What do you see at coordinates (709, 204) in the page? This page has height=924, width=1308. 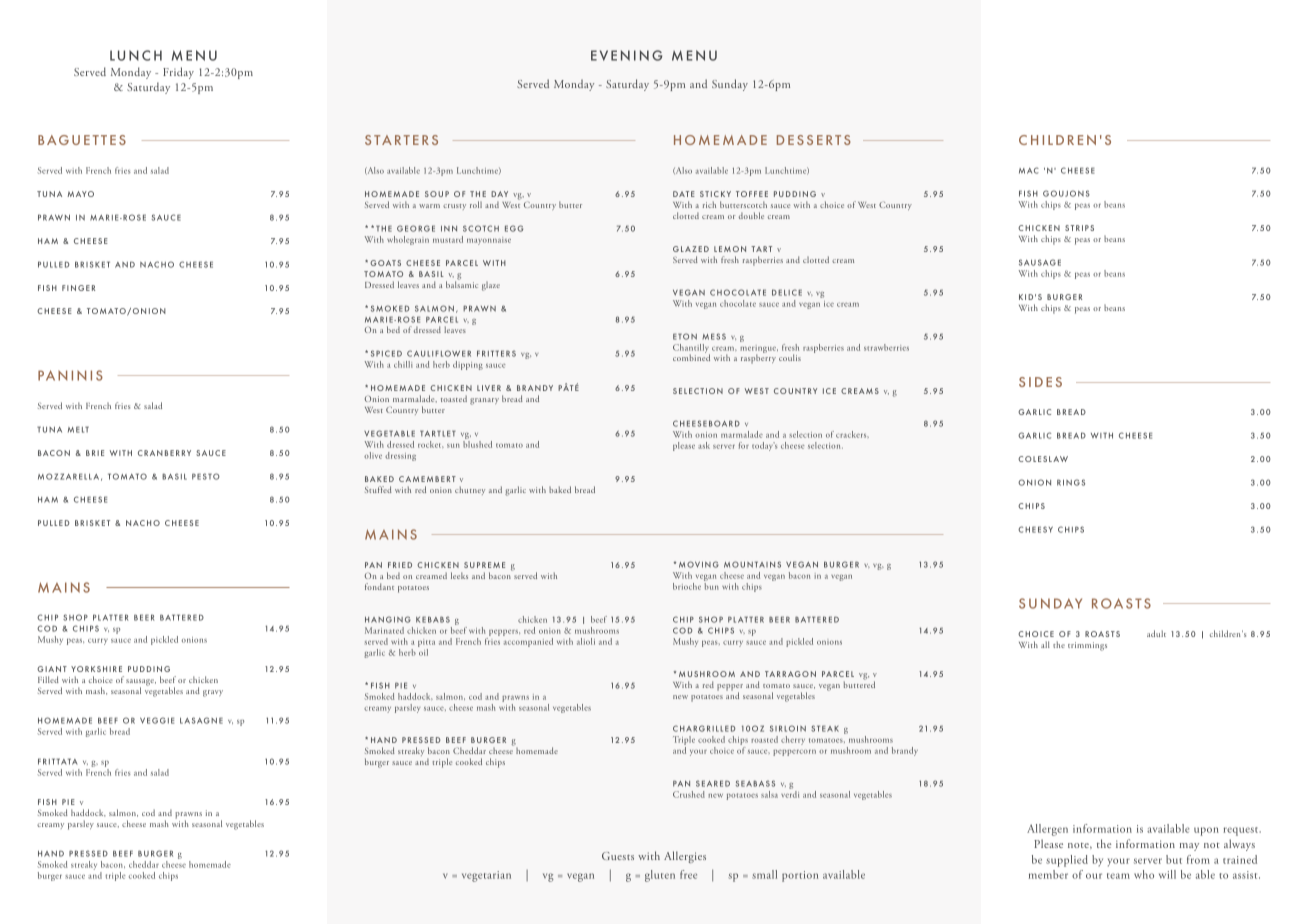 I see `rich` at bounding box center [709, 204].
